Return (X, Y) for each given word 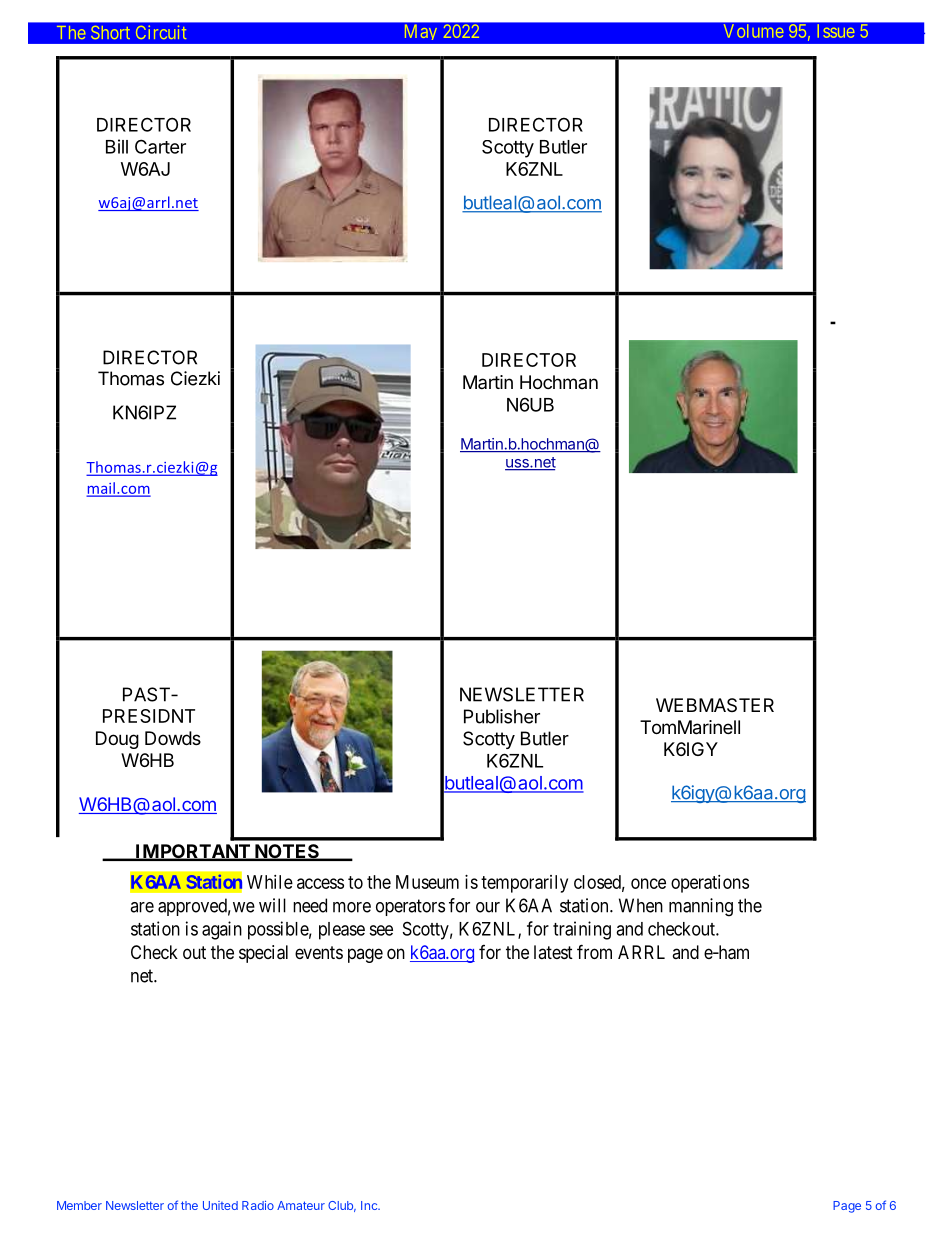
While (270, 882)
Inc (370, 1205)
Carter (160, 146)
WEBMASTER (715, 705)
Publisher (502, 716)
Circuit (161, 32)
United (220, 1205)
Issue (836, 31)
